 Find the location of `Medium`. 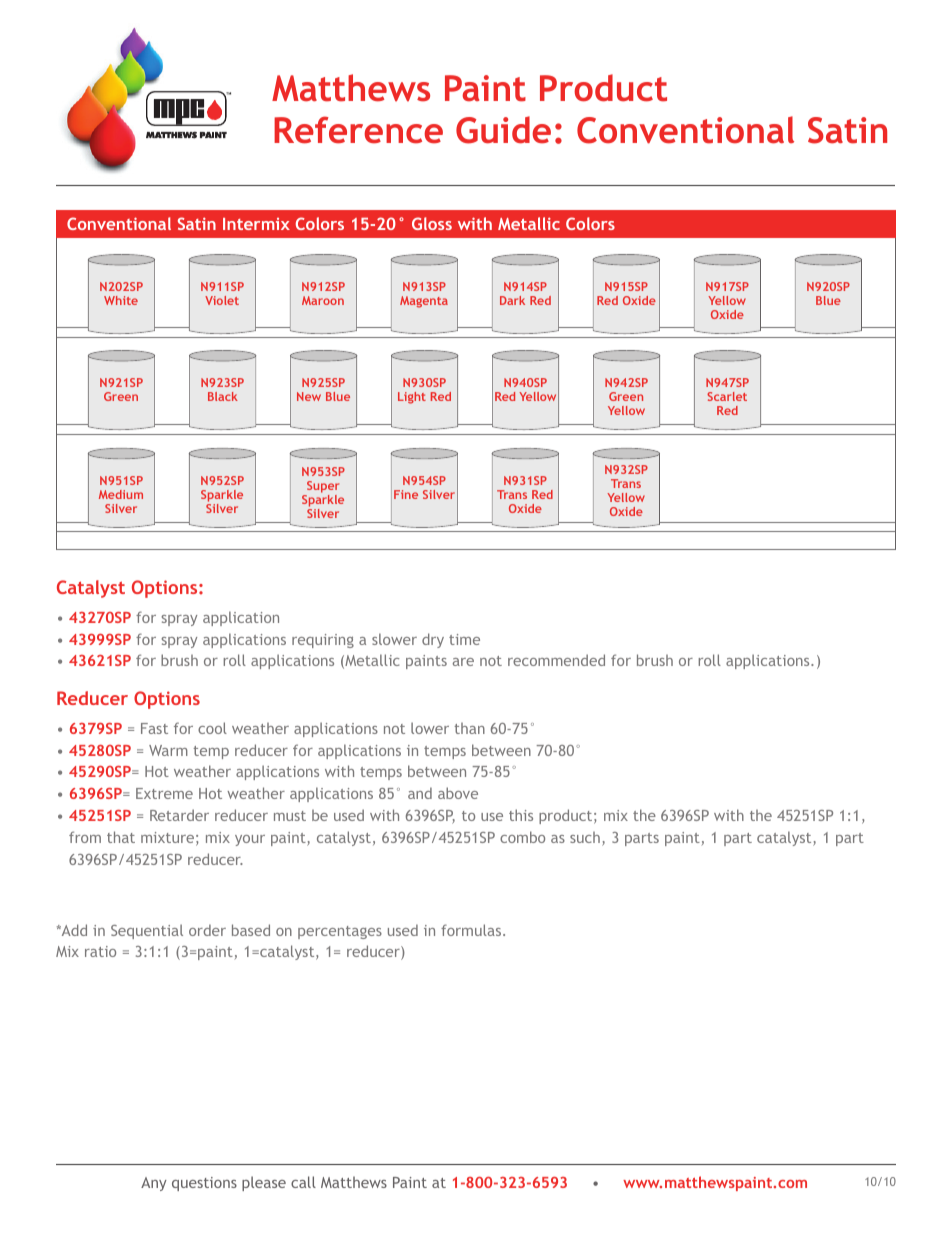

Medium is located at coordinates (121, 494).
